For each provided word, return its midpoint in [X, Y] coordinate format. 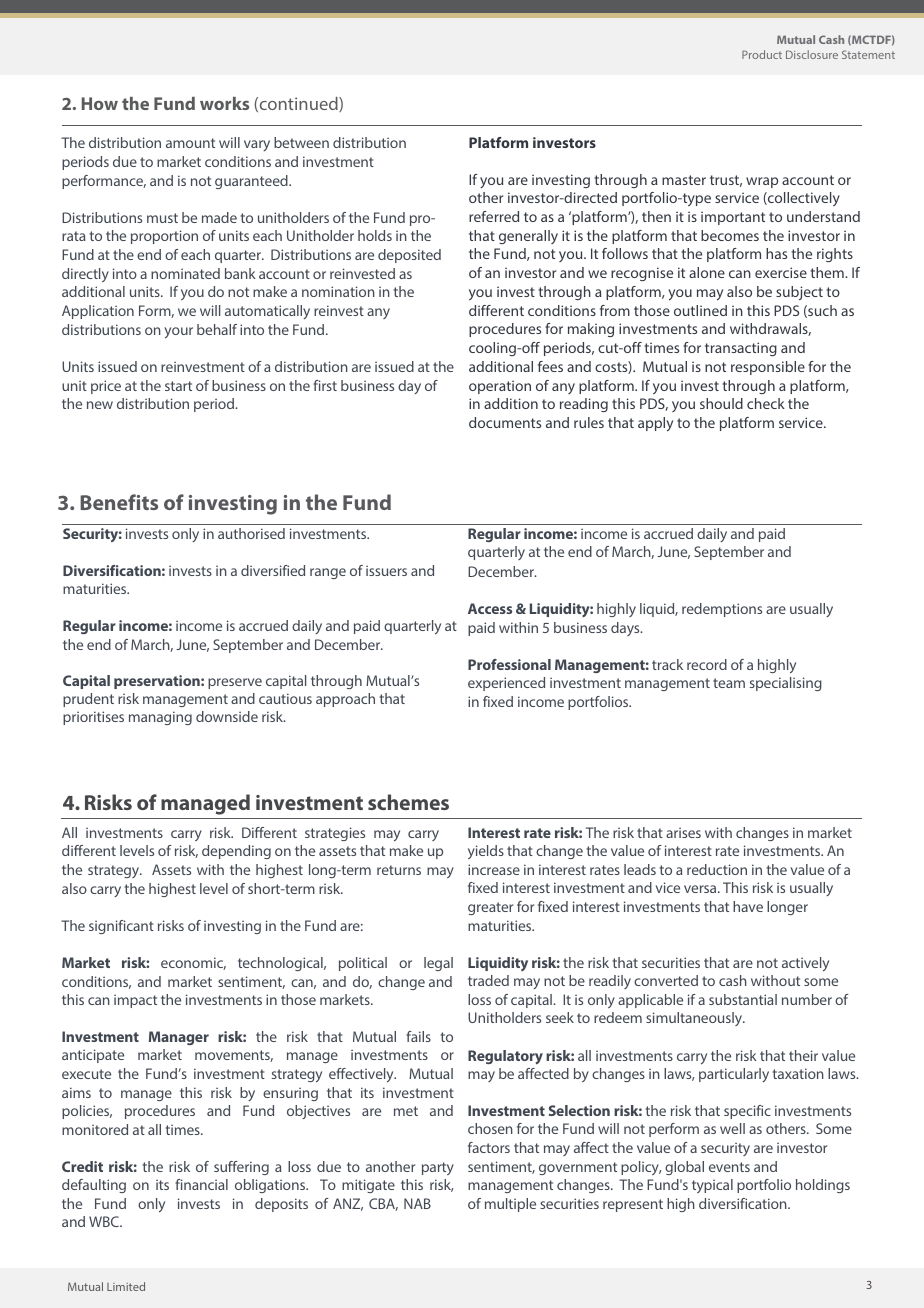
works [224, 103]
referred [494, 216]
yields [486, 852]
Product [762, 54]
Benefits [119, 502]
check [766, 403]
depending [236, 852]
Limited [126, 1286]
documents [505, 422]
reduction [717, 869]
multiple [510, 1205]
